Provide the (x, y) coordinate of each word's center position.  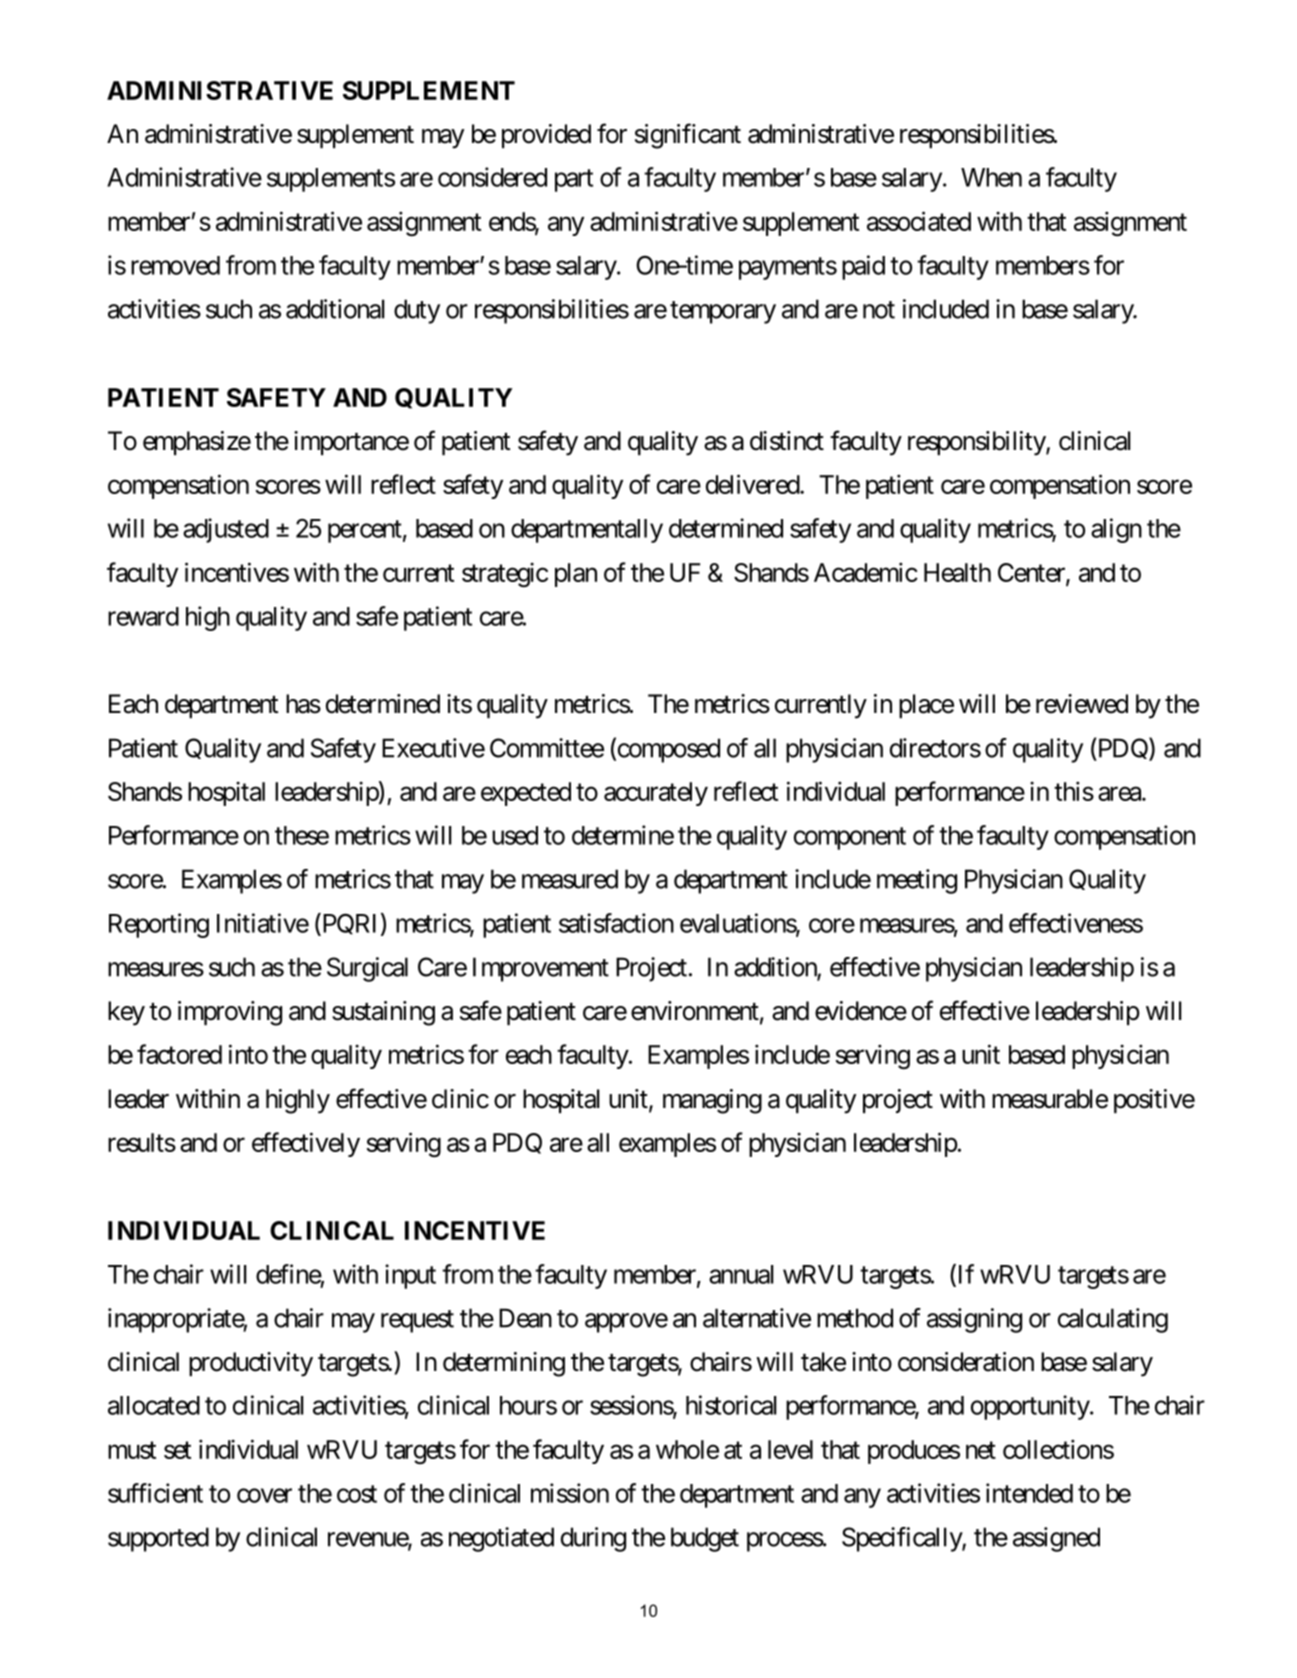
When (991, 177)
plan (576, 575)
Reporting (159, 925)
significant (688, 136)
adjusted (226, 530)
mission (570, 1493)
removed (175, 265)
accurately (656, 794)
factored (179, 1054)
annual (741, 1274)
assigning (974, 1320)
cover (264, 1495)
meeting (917, 881)
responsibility (977, 443)
